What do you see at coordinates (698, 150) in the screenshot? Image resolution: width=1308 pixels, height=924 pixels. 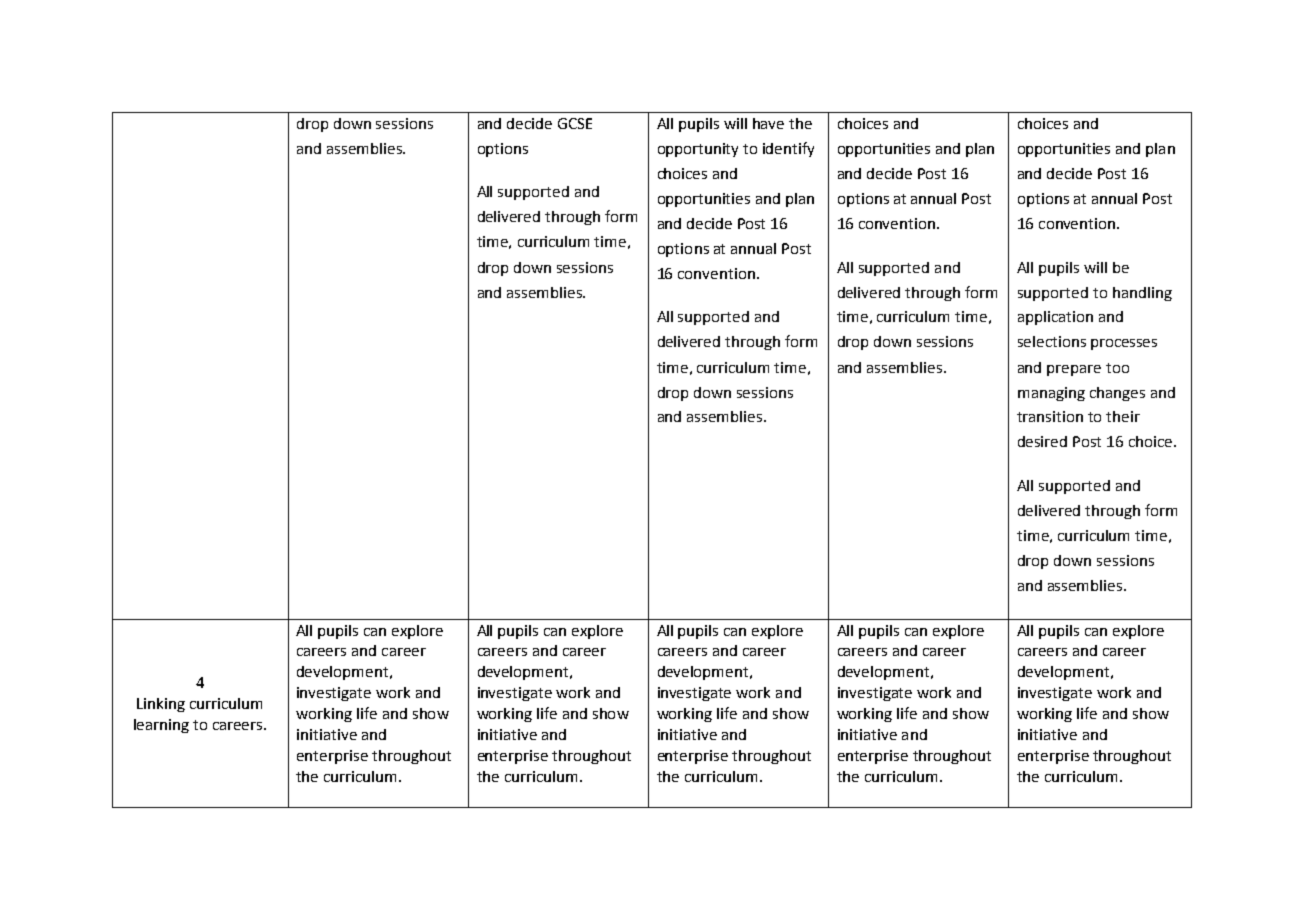 I see `opportunity` at bounding box center [698, 150].
